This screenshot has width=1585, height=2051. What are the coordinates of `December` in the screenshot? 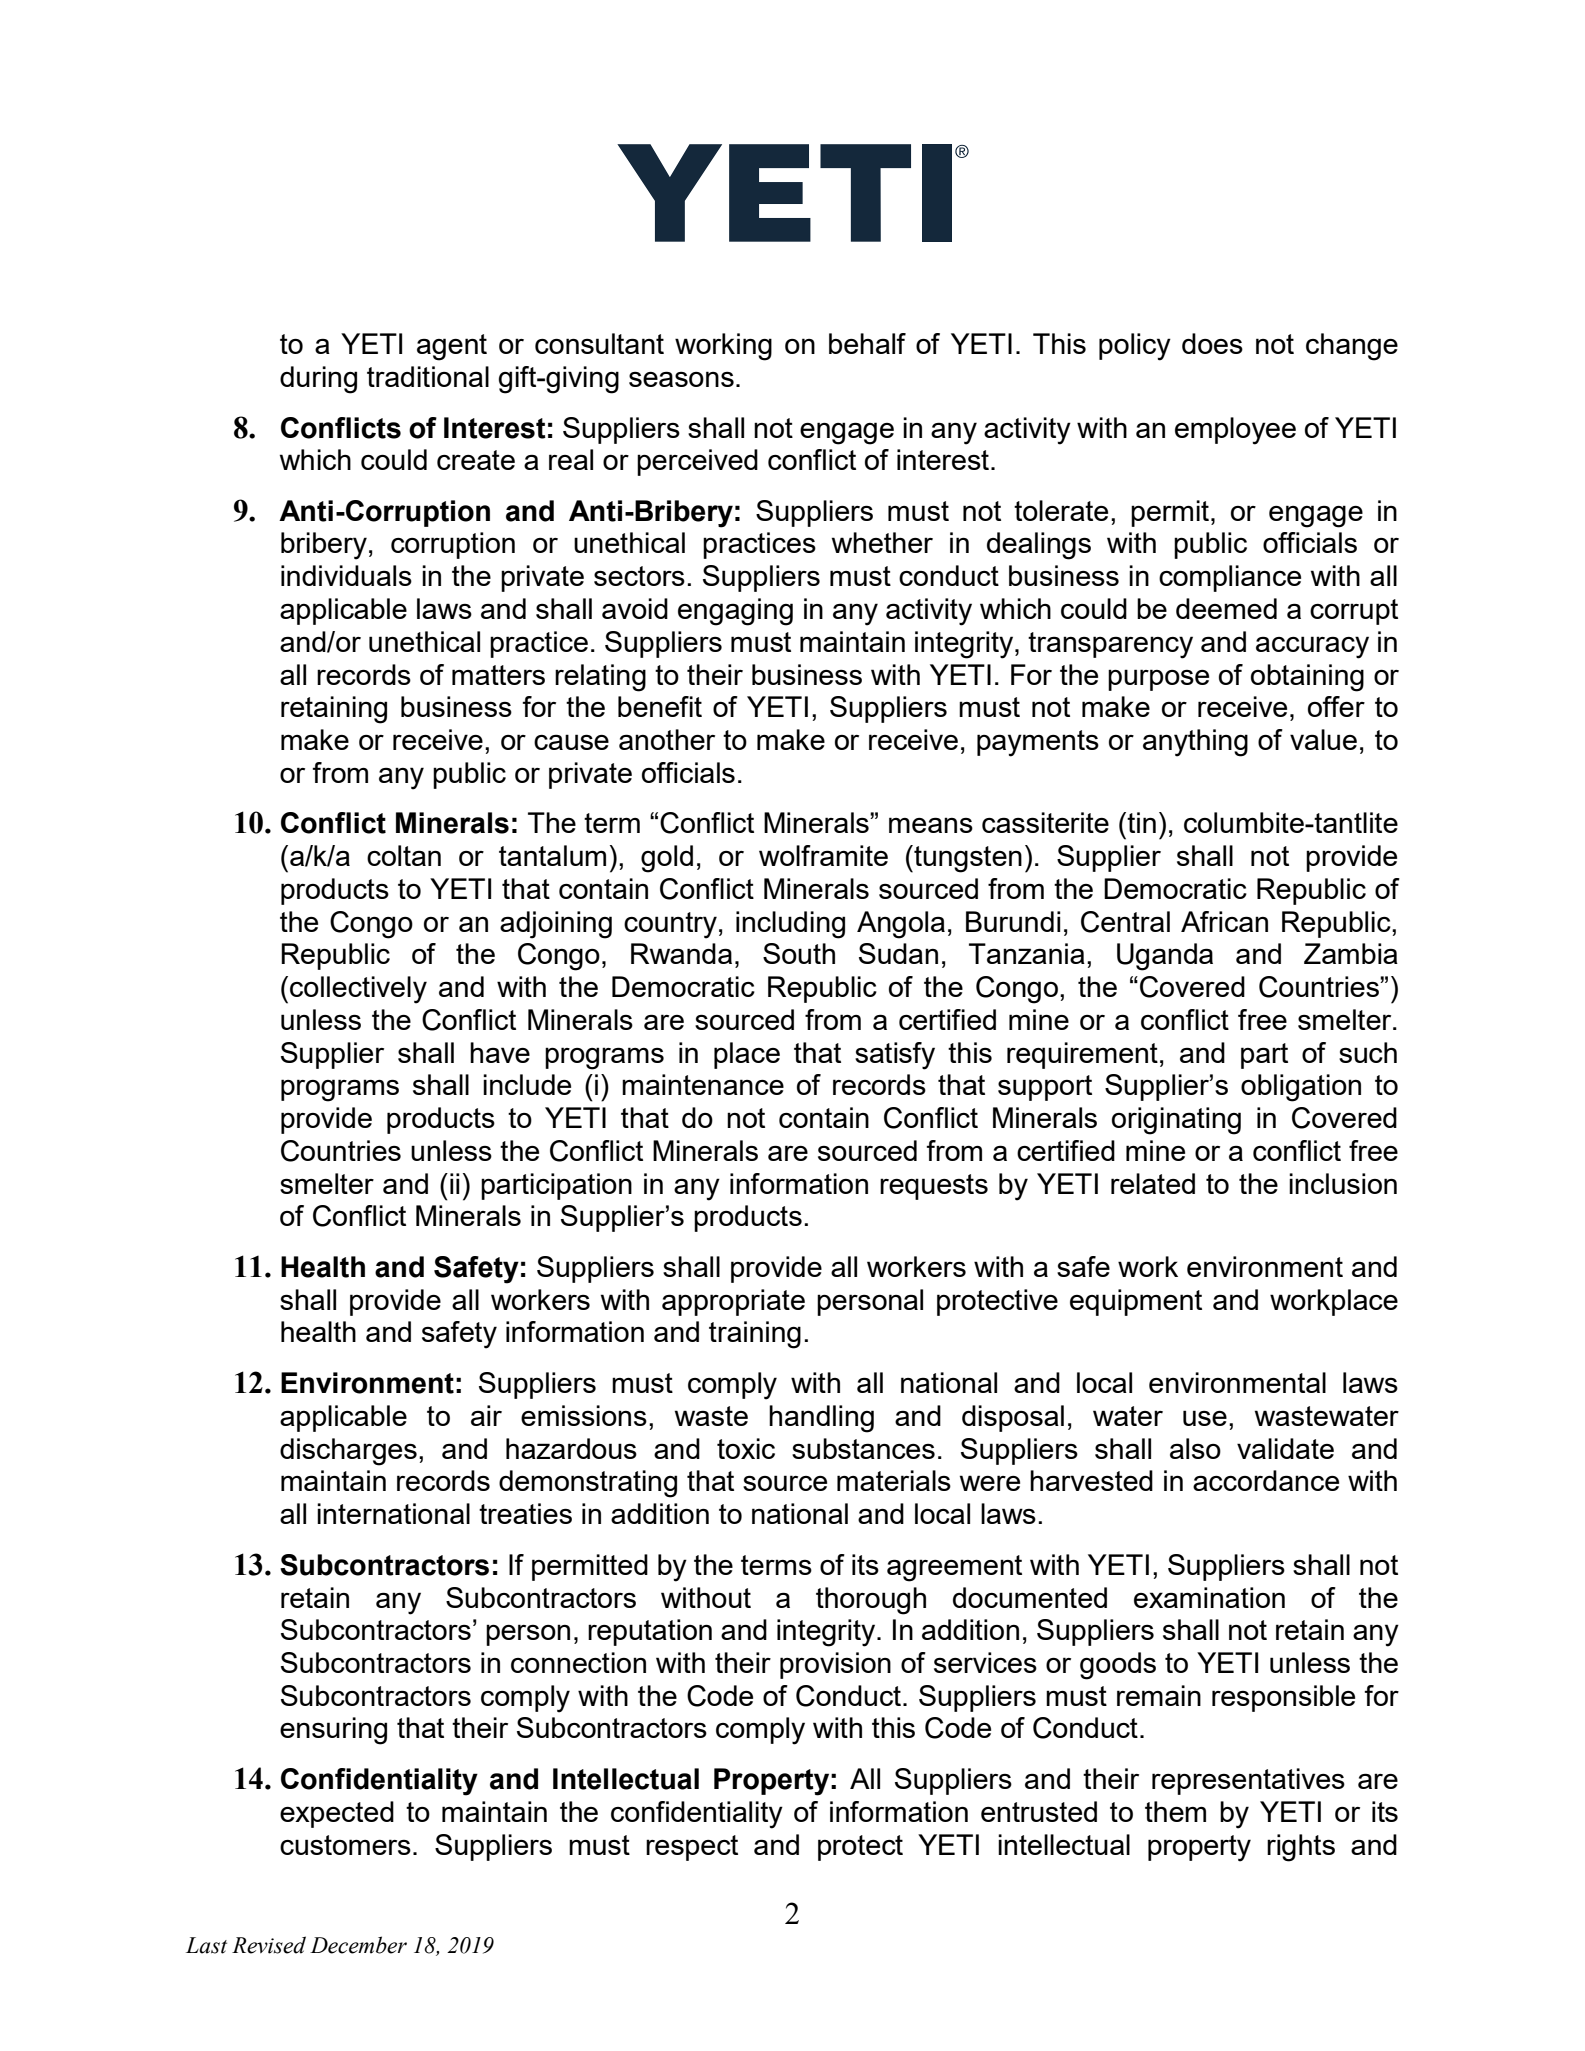 It's located at (358, 1945).
